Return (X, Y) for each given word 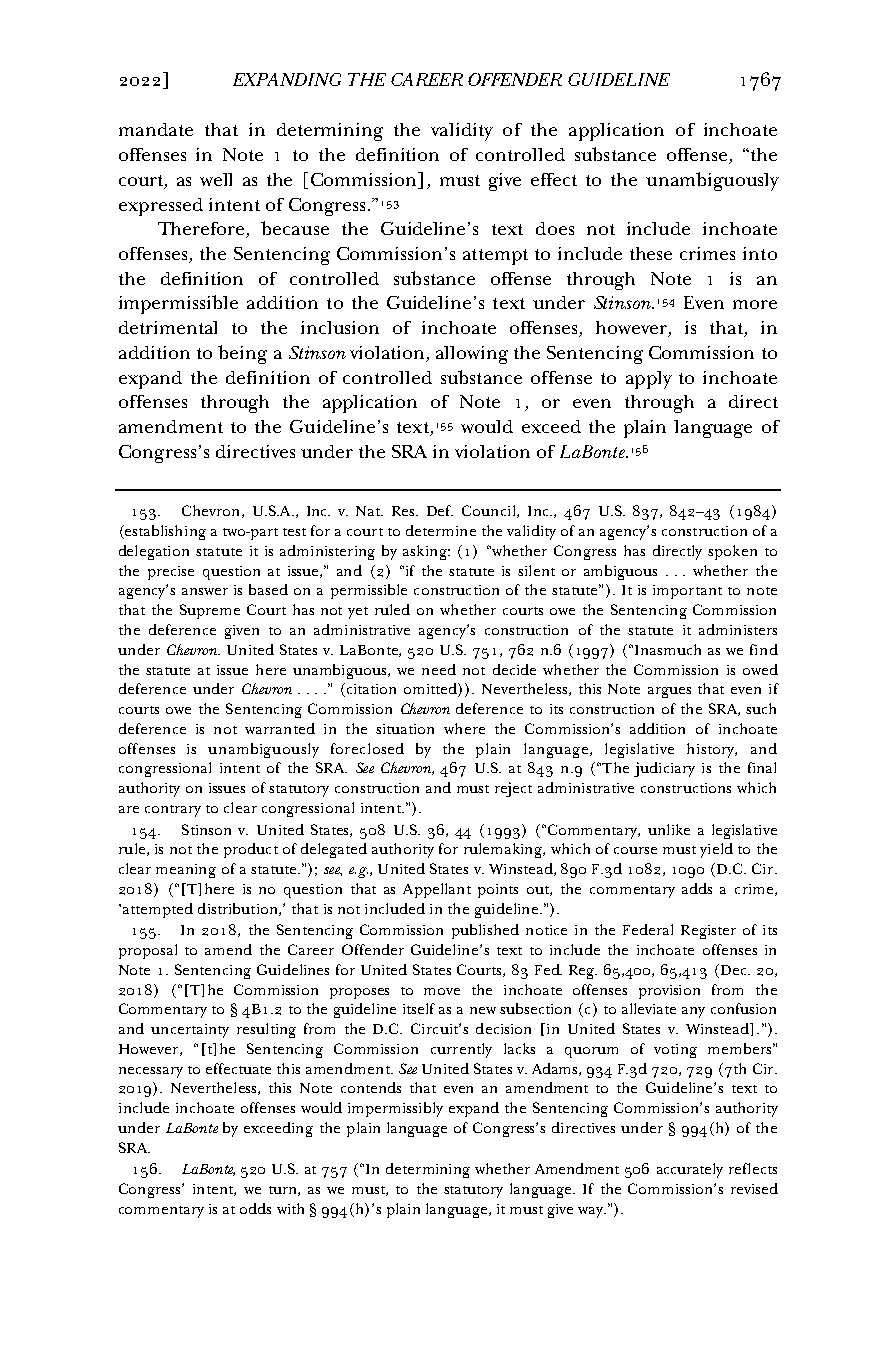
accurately (690, 1170)
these (651, 253)
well (216, 179)
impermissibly (395, 1109)
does (555, 228)
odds (255, 1208)
